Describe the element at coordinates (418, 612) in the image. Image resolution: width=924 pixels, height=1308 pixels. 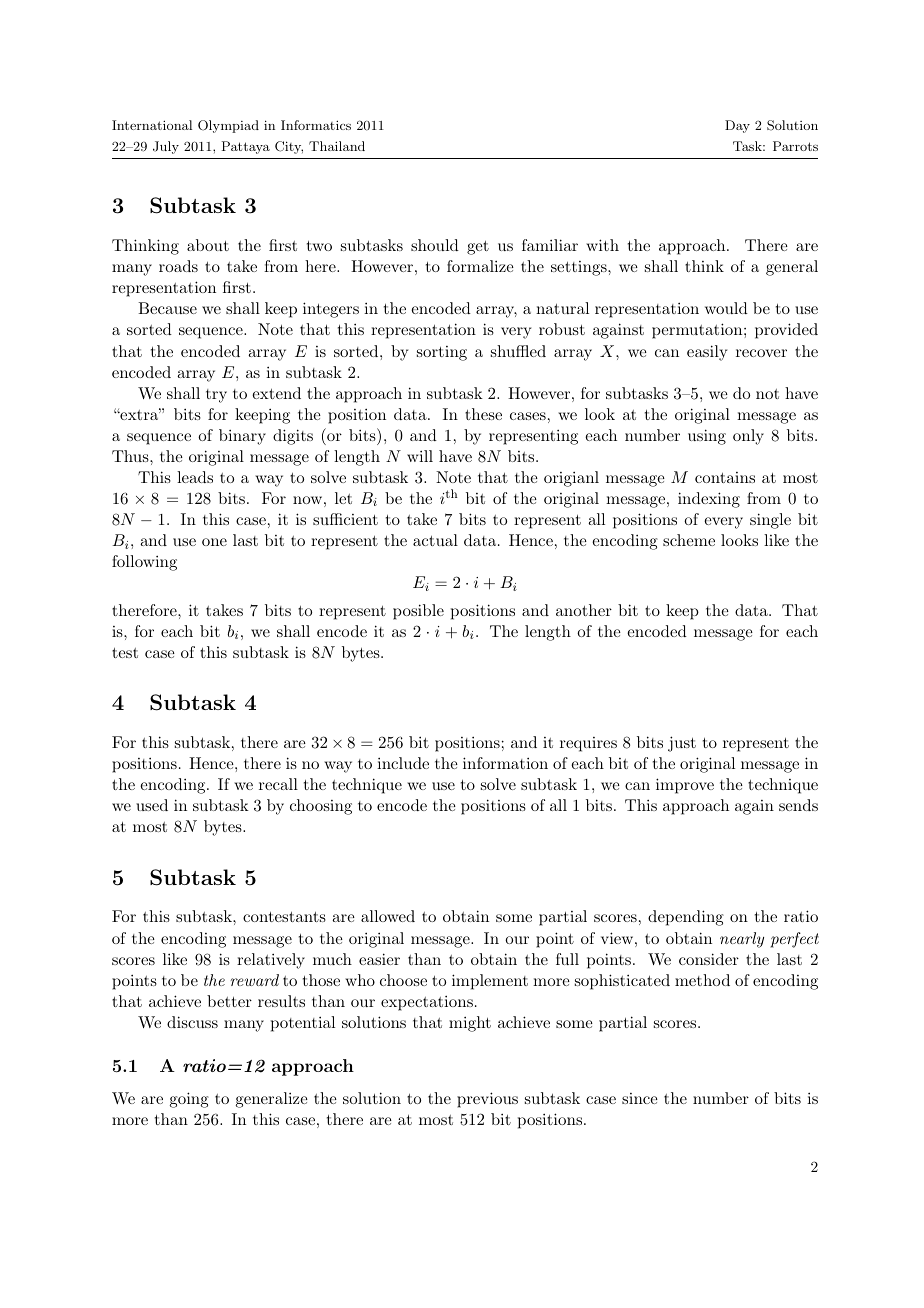
I see `posible` at that location.
